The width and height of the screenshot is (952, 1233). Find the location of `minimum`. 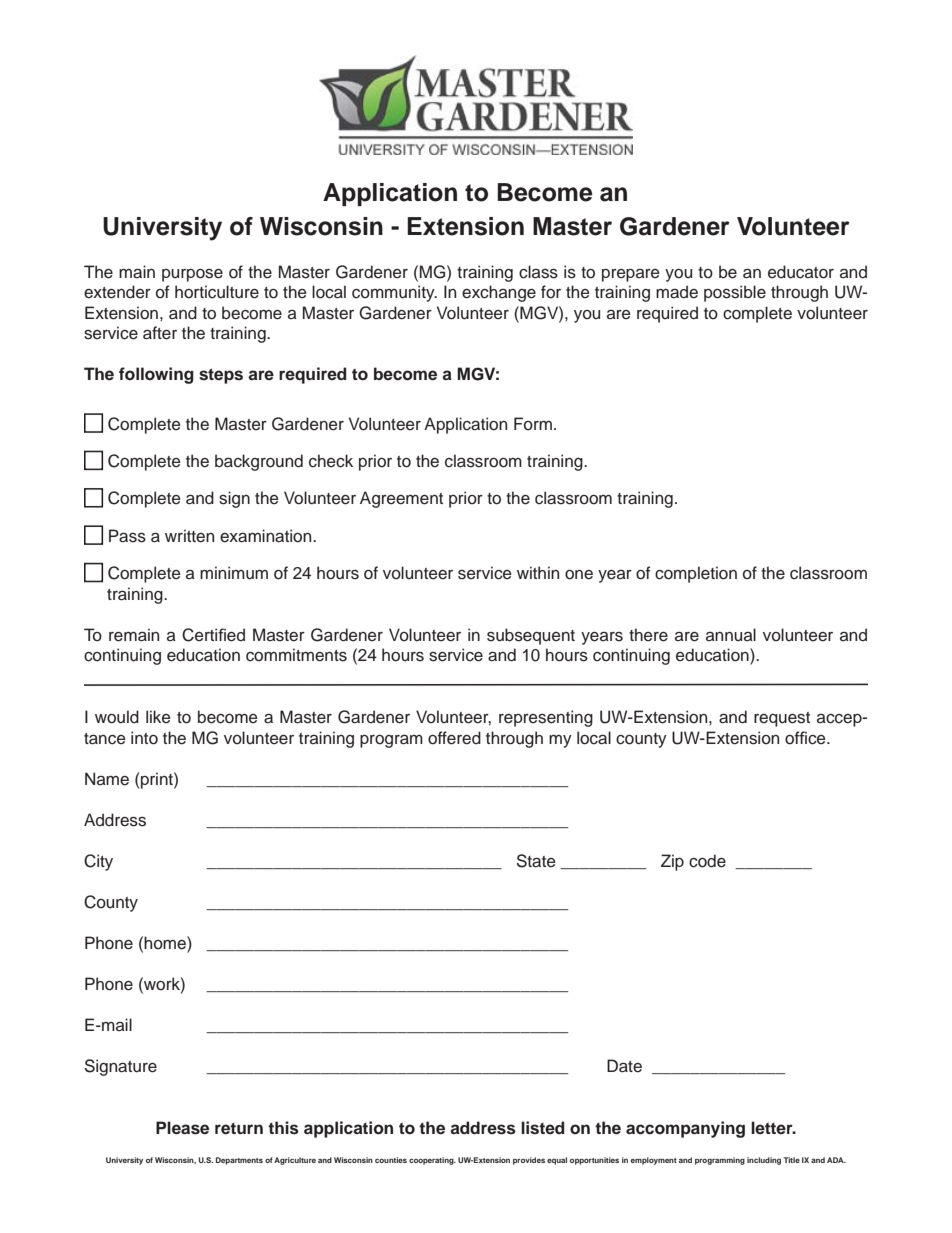

minimum is located at coordinates (234, 573).
